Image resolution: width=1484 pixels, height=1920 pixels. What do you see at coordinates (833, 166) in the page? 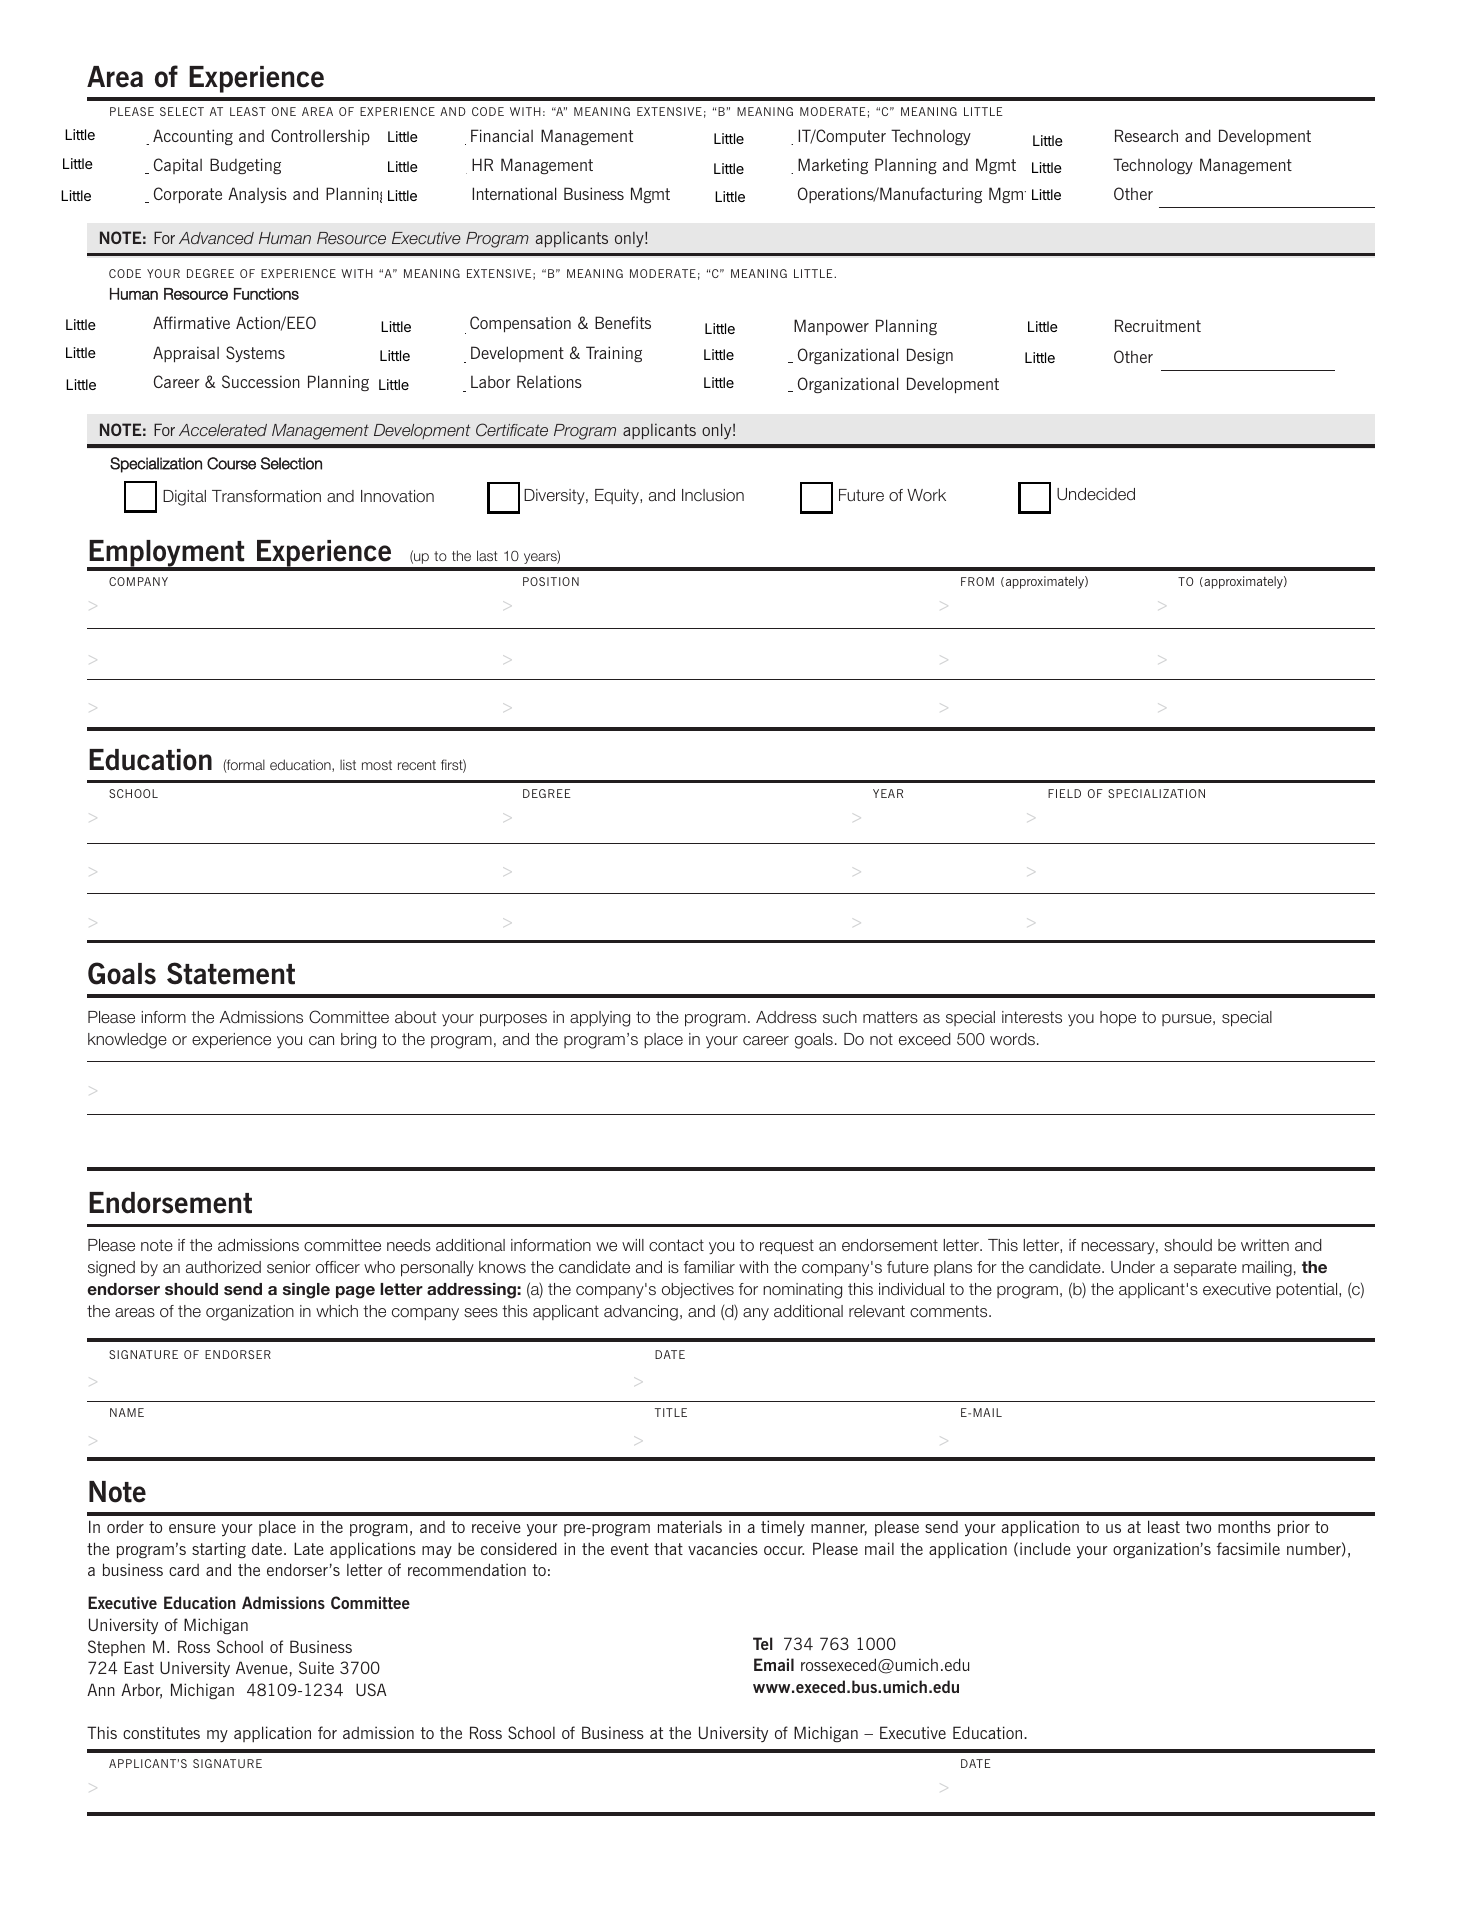
I see `Marketing` at bounding box center [833, 166].
